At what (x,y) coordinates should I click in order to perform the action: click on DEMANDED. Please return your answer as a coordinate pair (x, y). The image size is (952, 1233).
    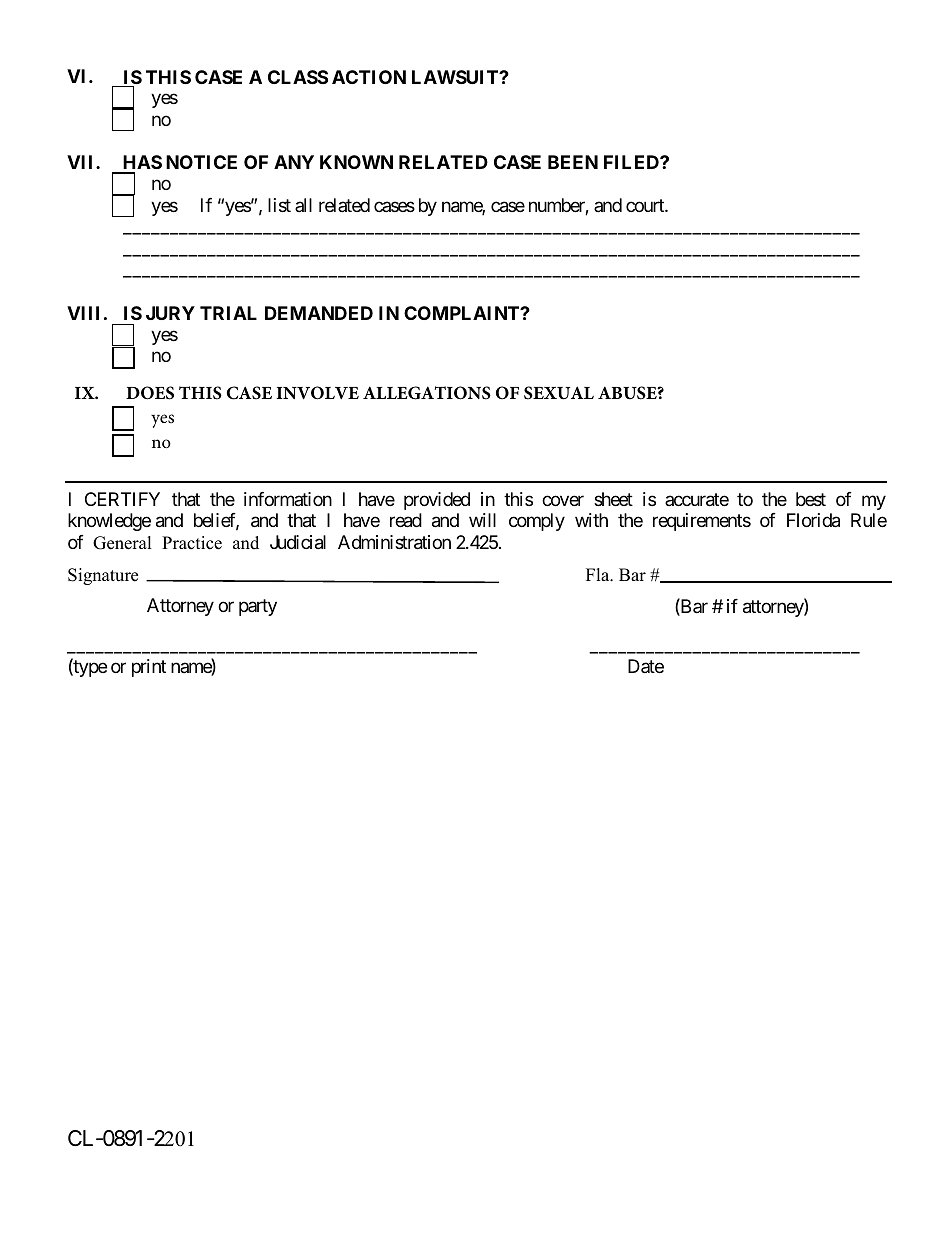
    Looking at the image, I should click on (319, 313).
